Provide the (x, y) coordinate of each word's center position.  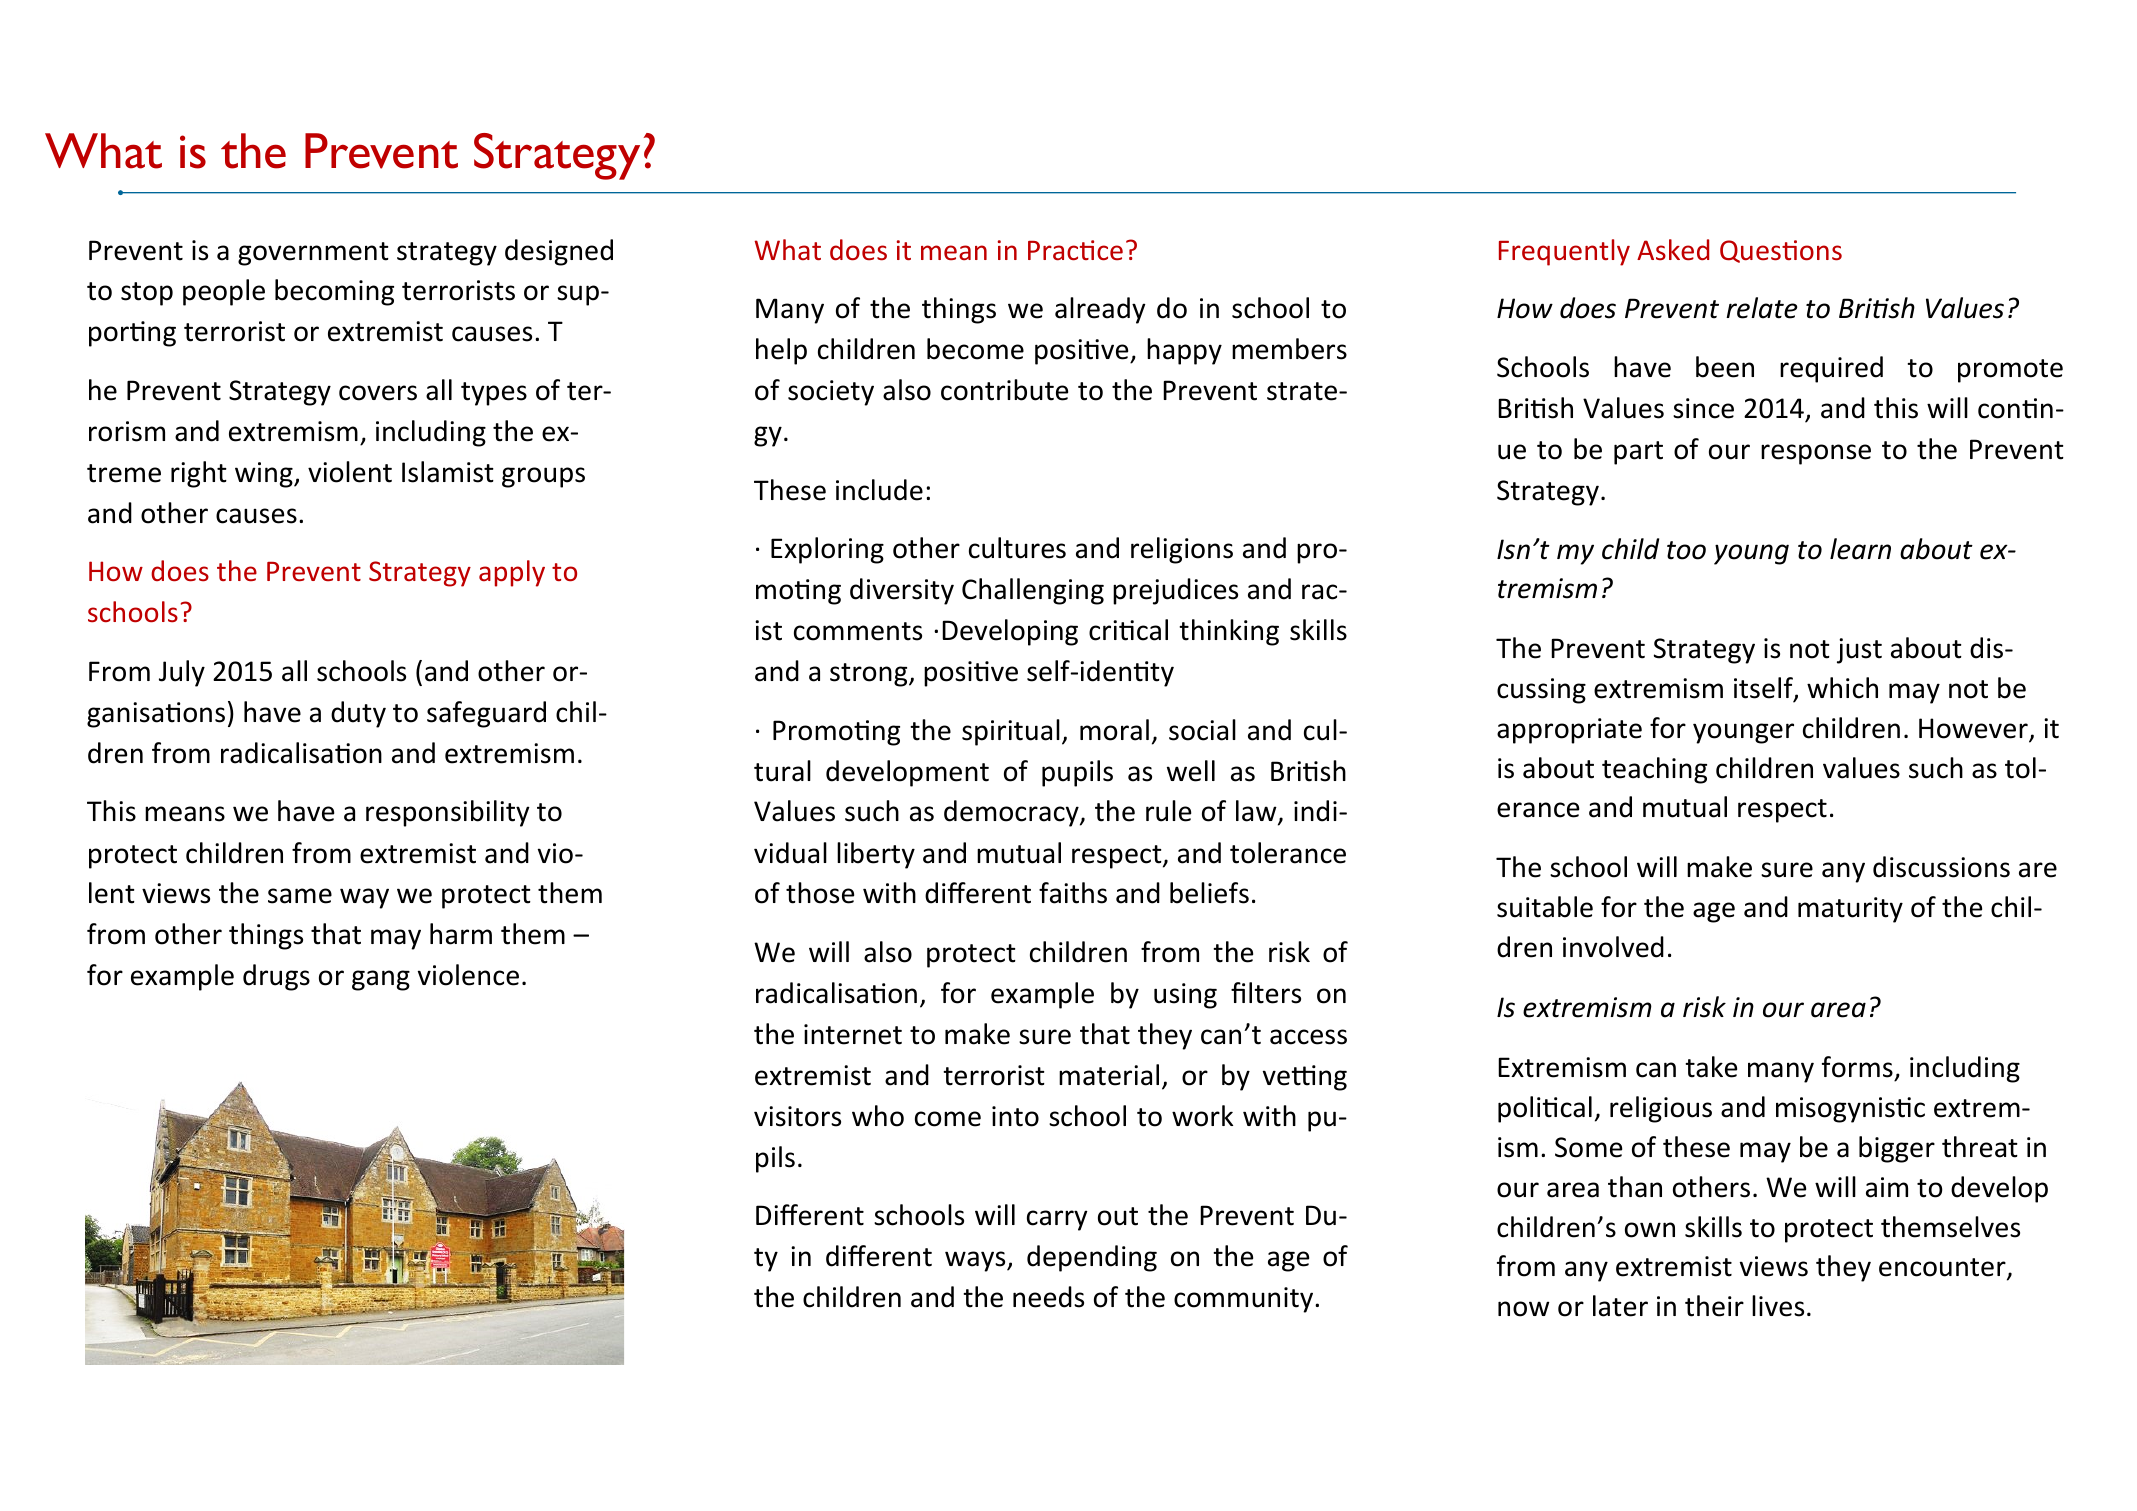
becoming (334, 292)
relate (1761, 308)
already (1100, 310)
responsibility (448, 813)
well (1191, 771)
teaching (1654, 770)
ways (976, 1261)
